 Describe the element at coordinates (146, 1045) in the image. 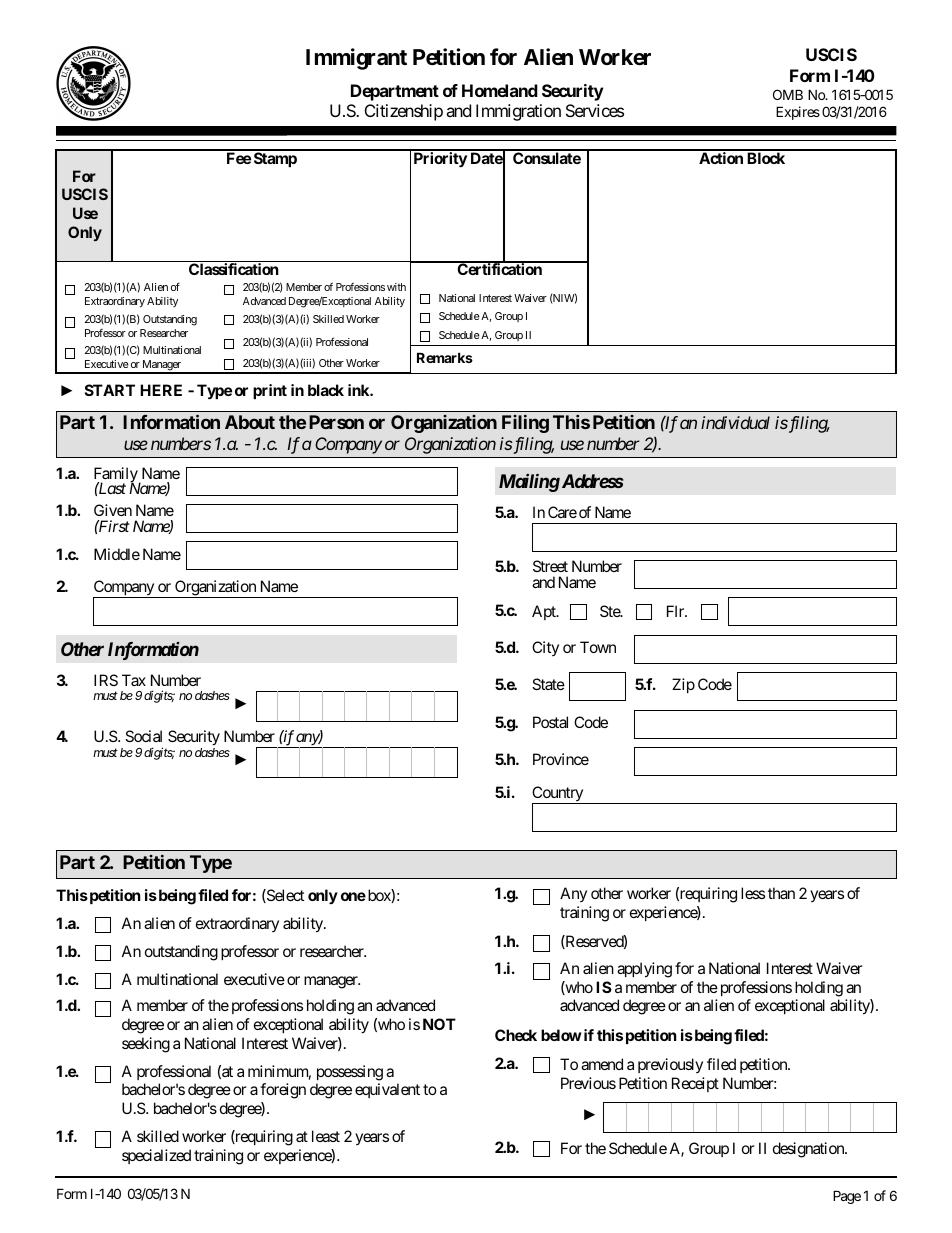

I see `seeking` at that location.
